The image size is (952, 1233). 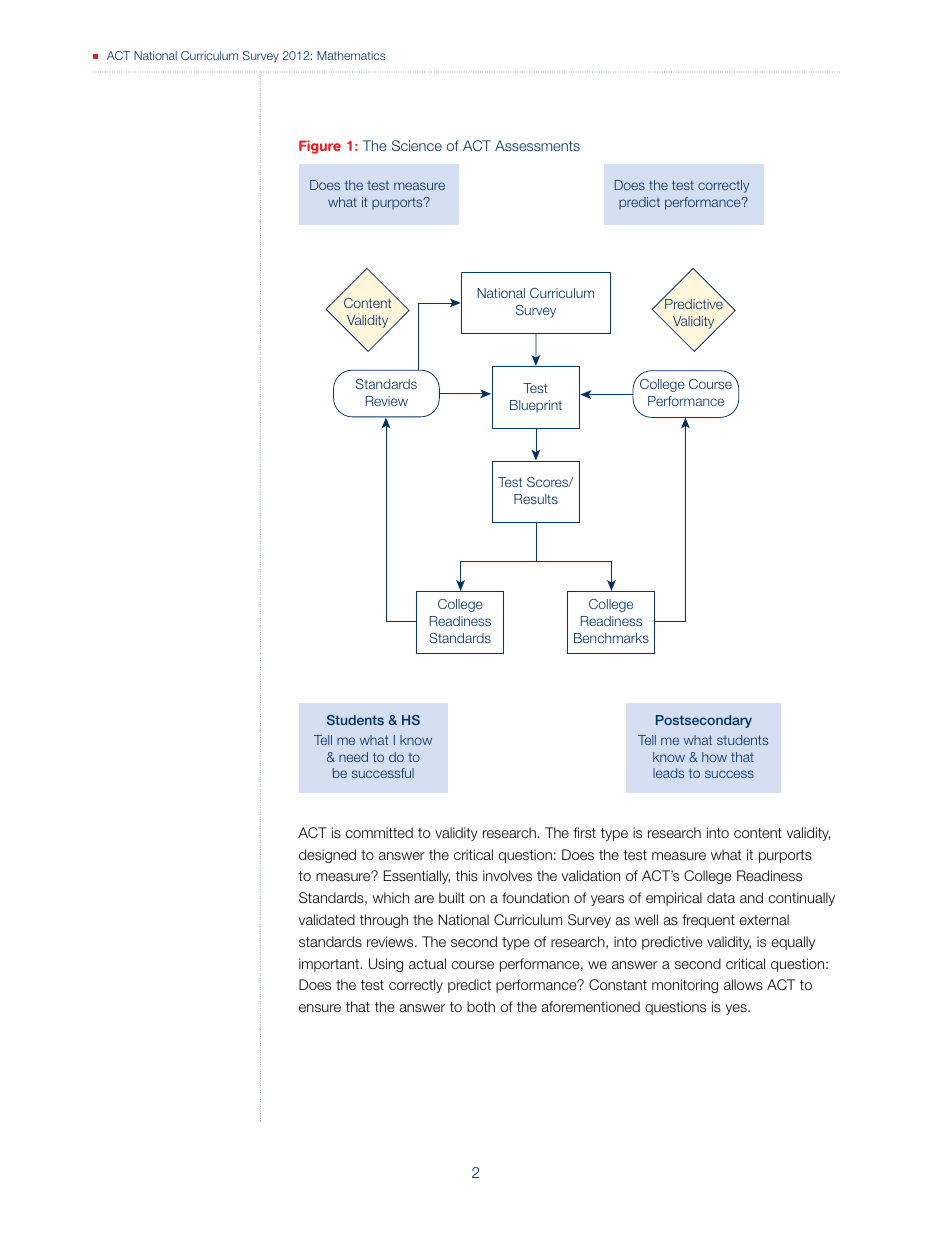 I want to click on aforementioned, so click(x=591, y=1006).
